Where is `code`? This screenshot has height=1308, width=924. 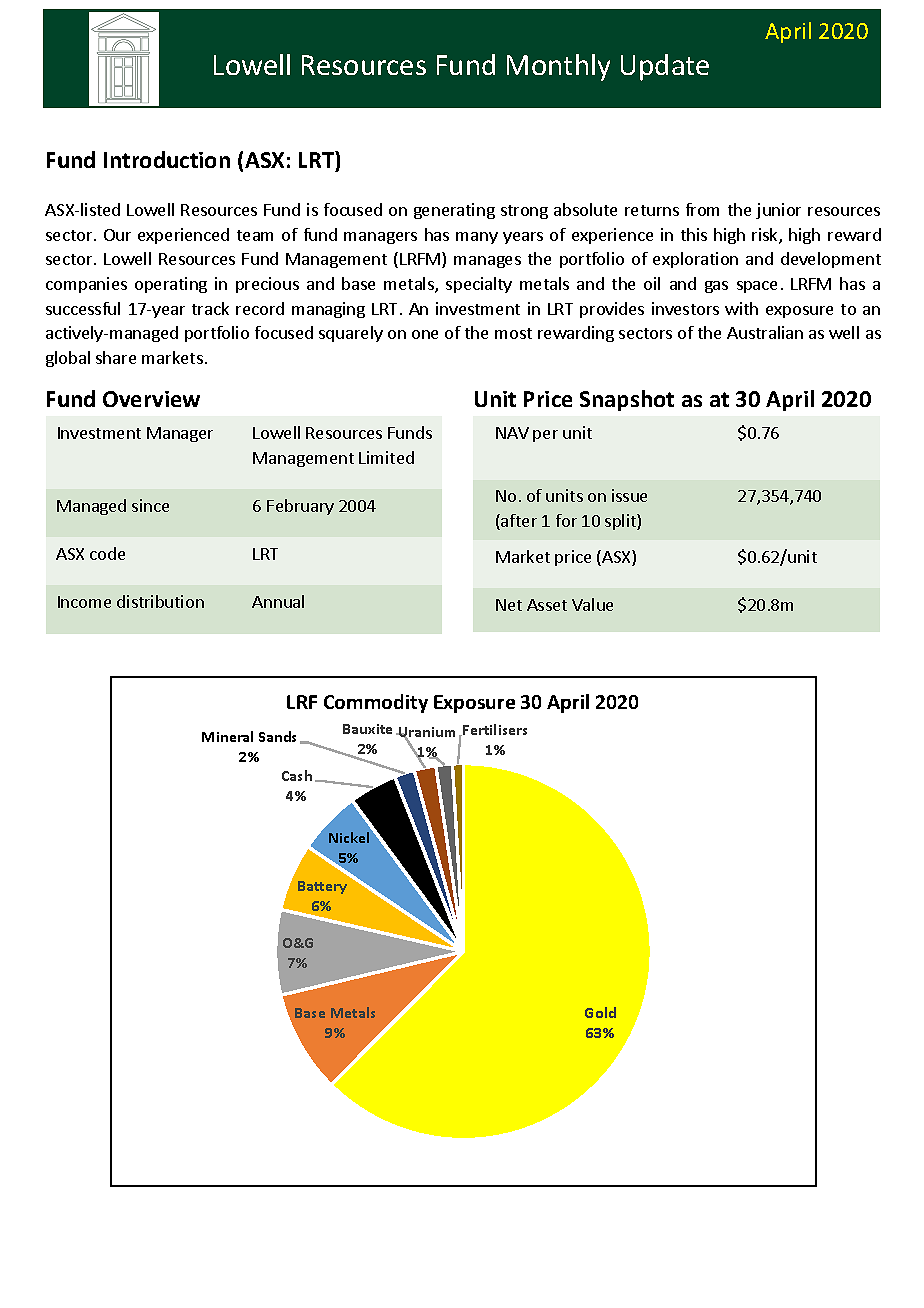
code is located at coordinates (107, 553).
